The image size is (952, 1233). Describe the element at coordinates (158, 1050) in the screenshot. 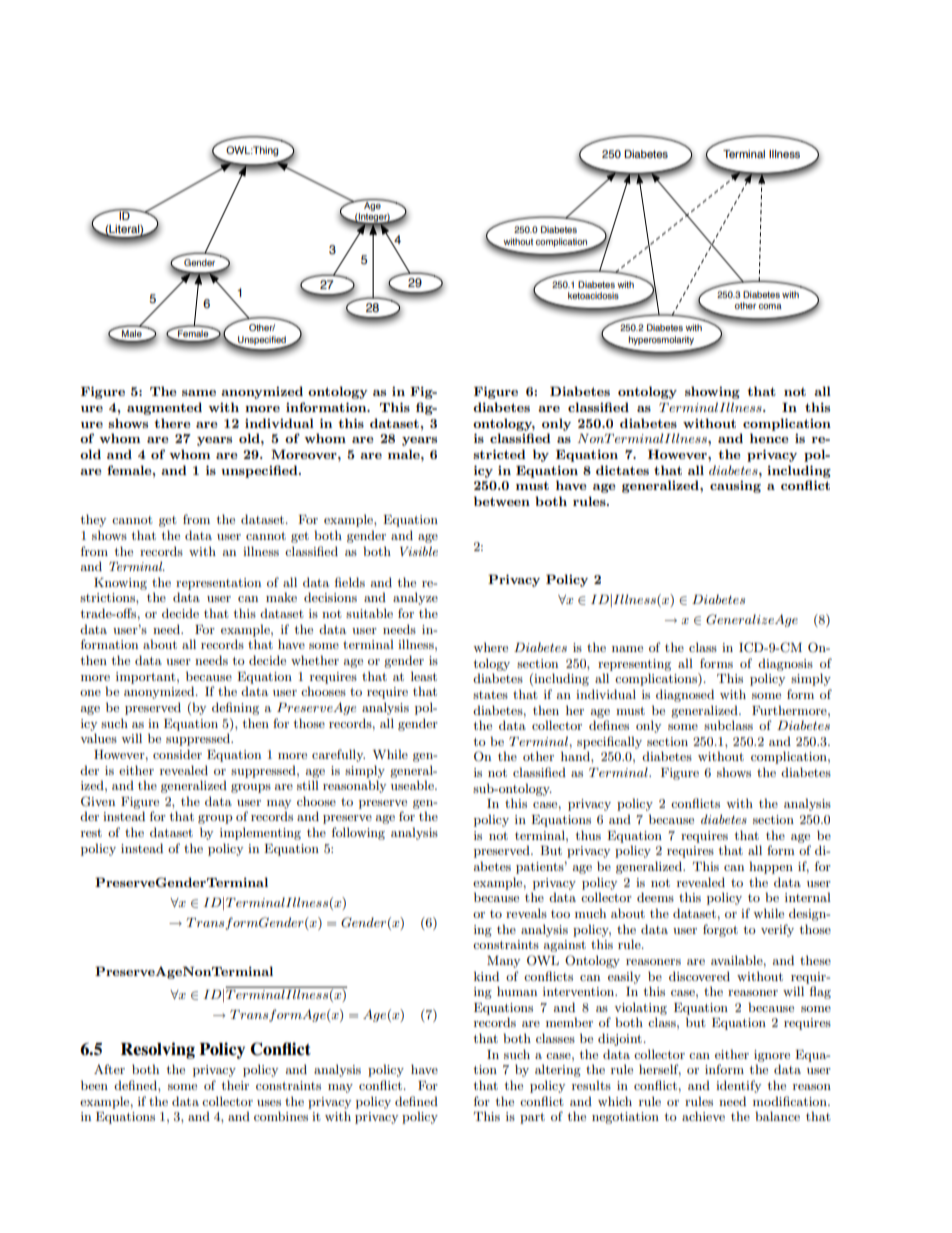

I see `Resolving` at that location.
